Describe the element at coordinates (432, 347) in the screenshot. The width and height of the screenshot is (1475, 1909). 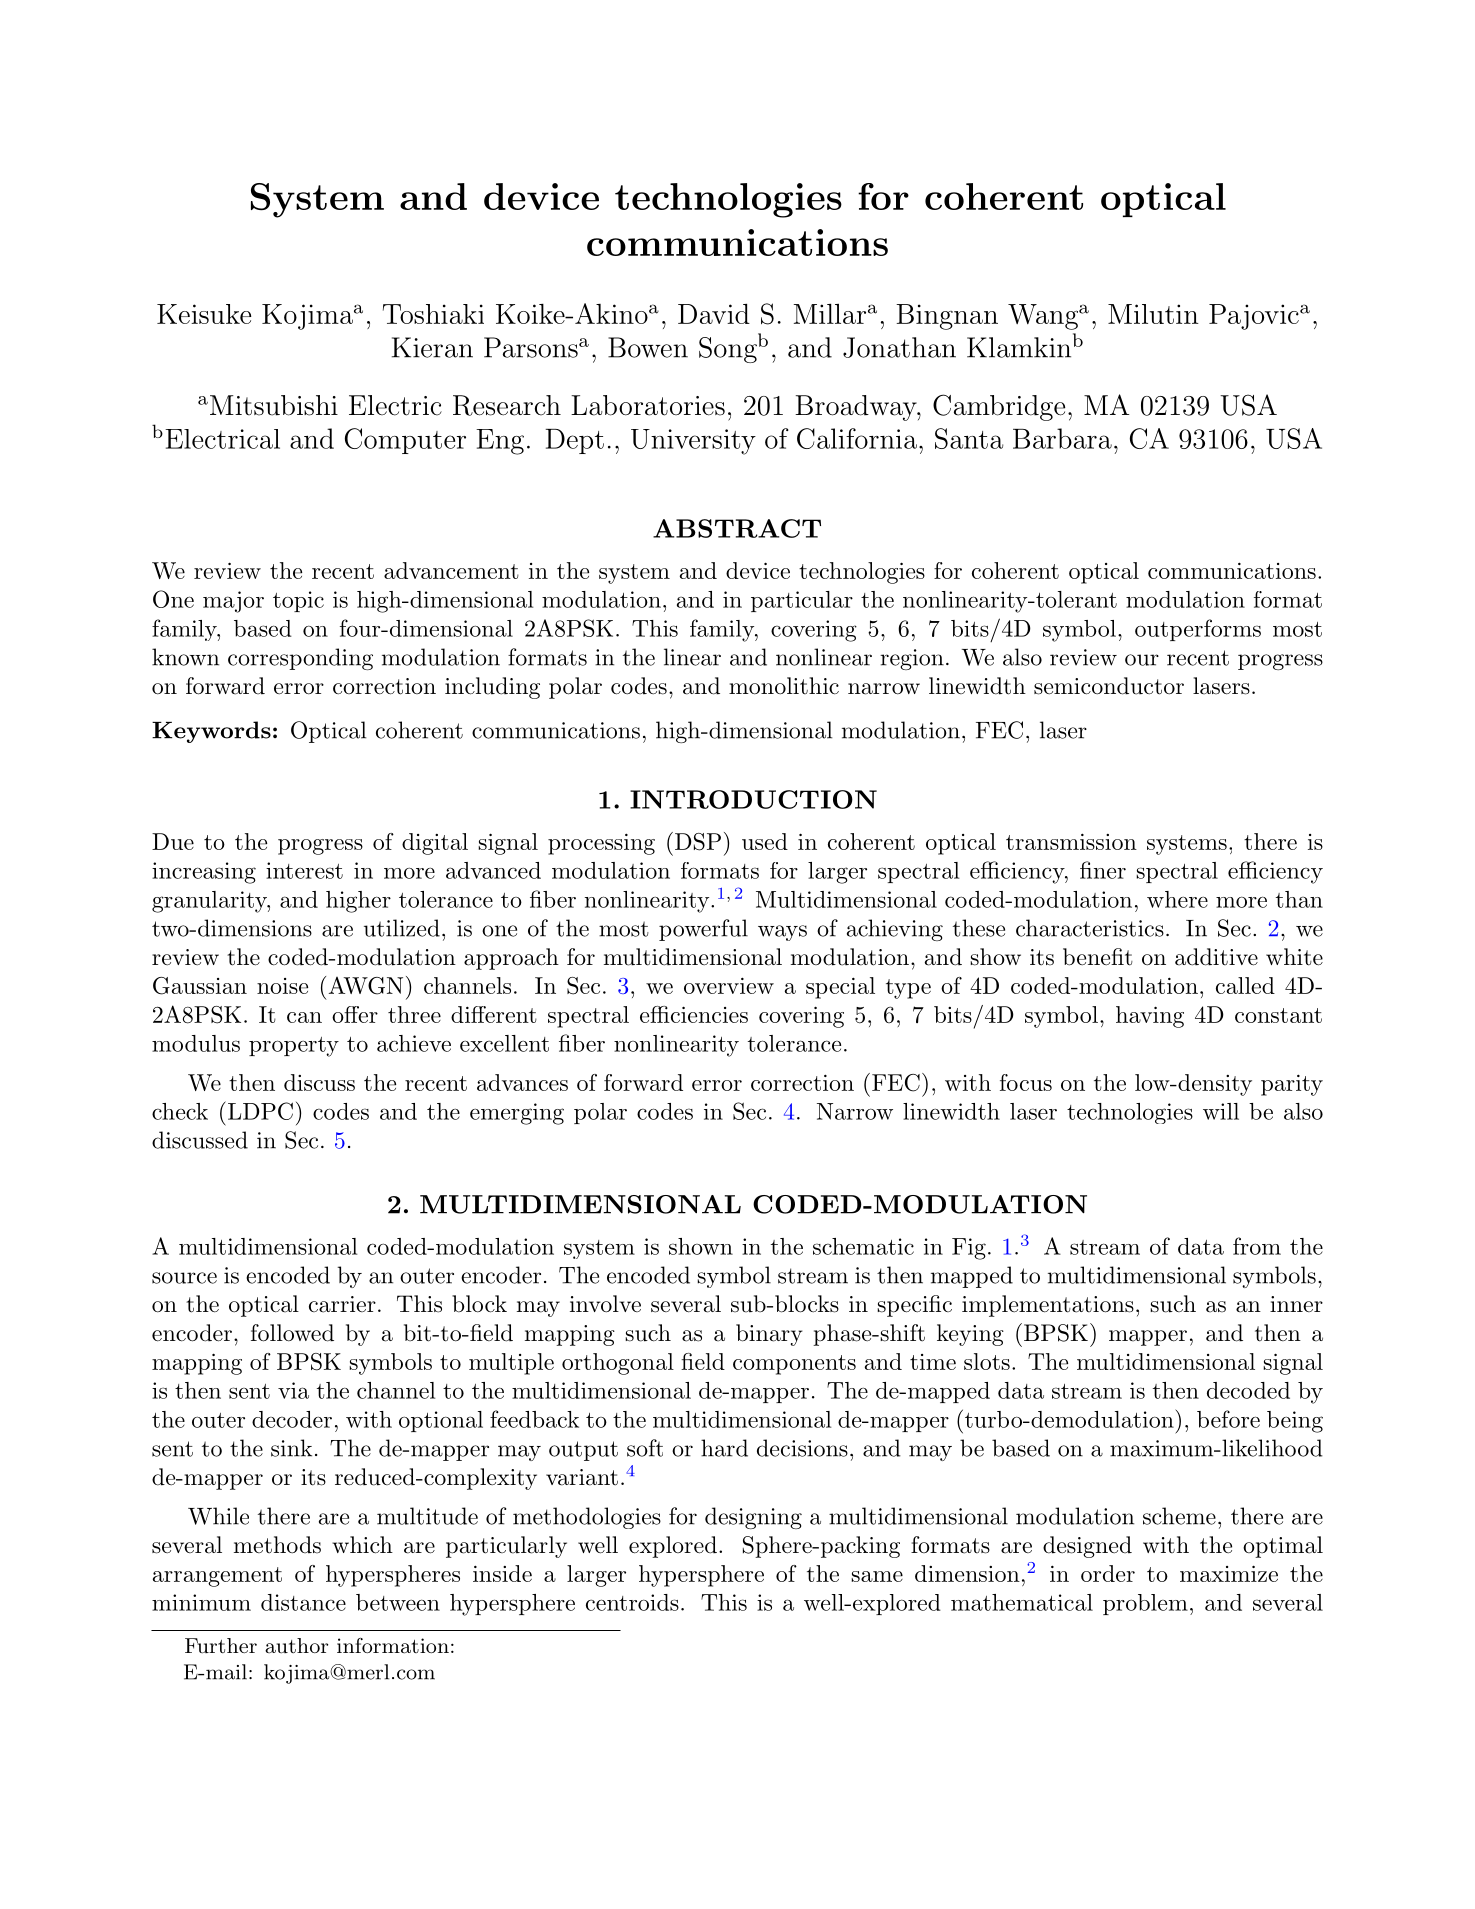
I see `Kieran` at that location.
